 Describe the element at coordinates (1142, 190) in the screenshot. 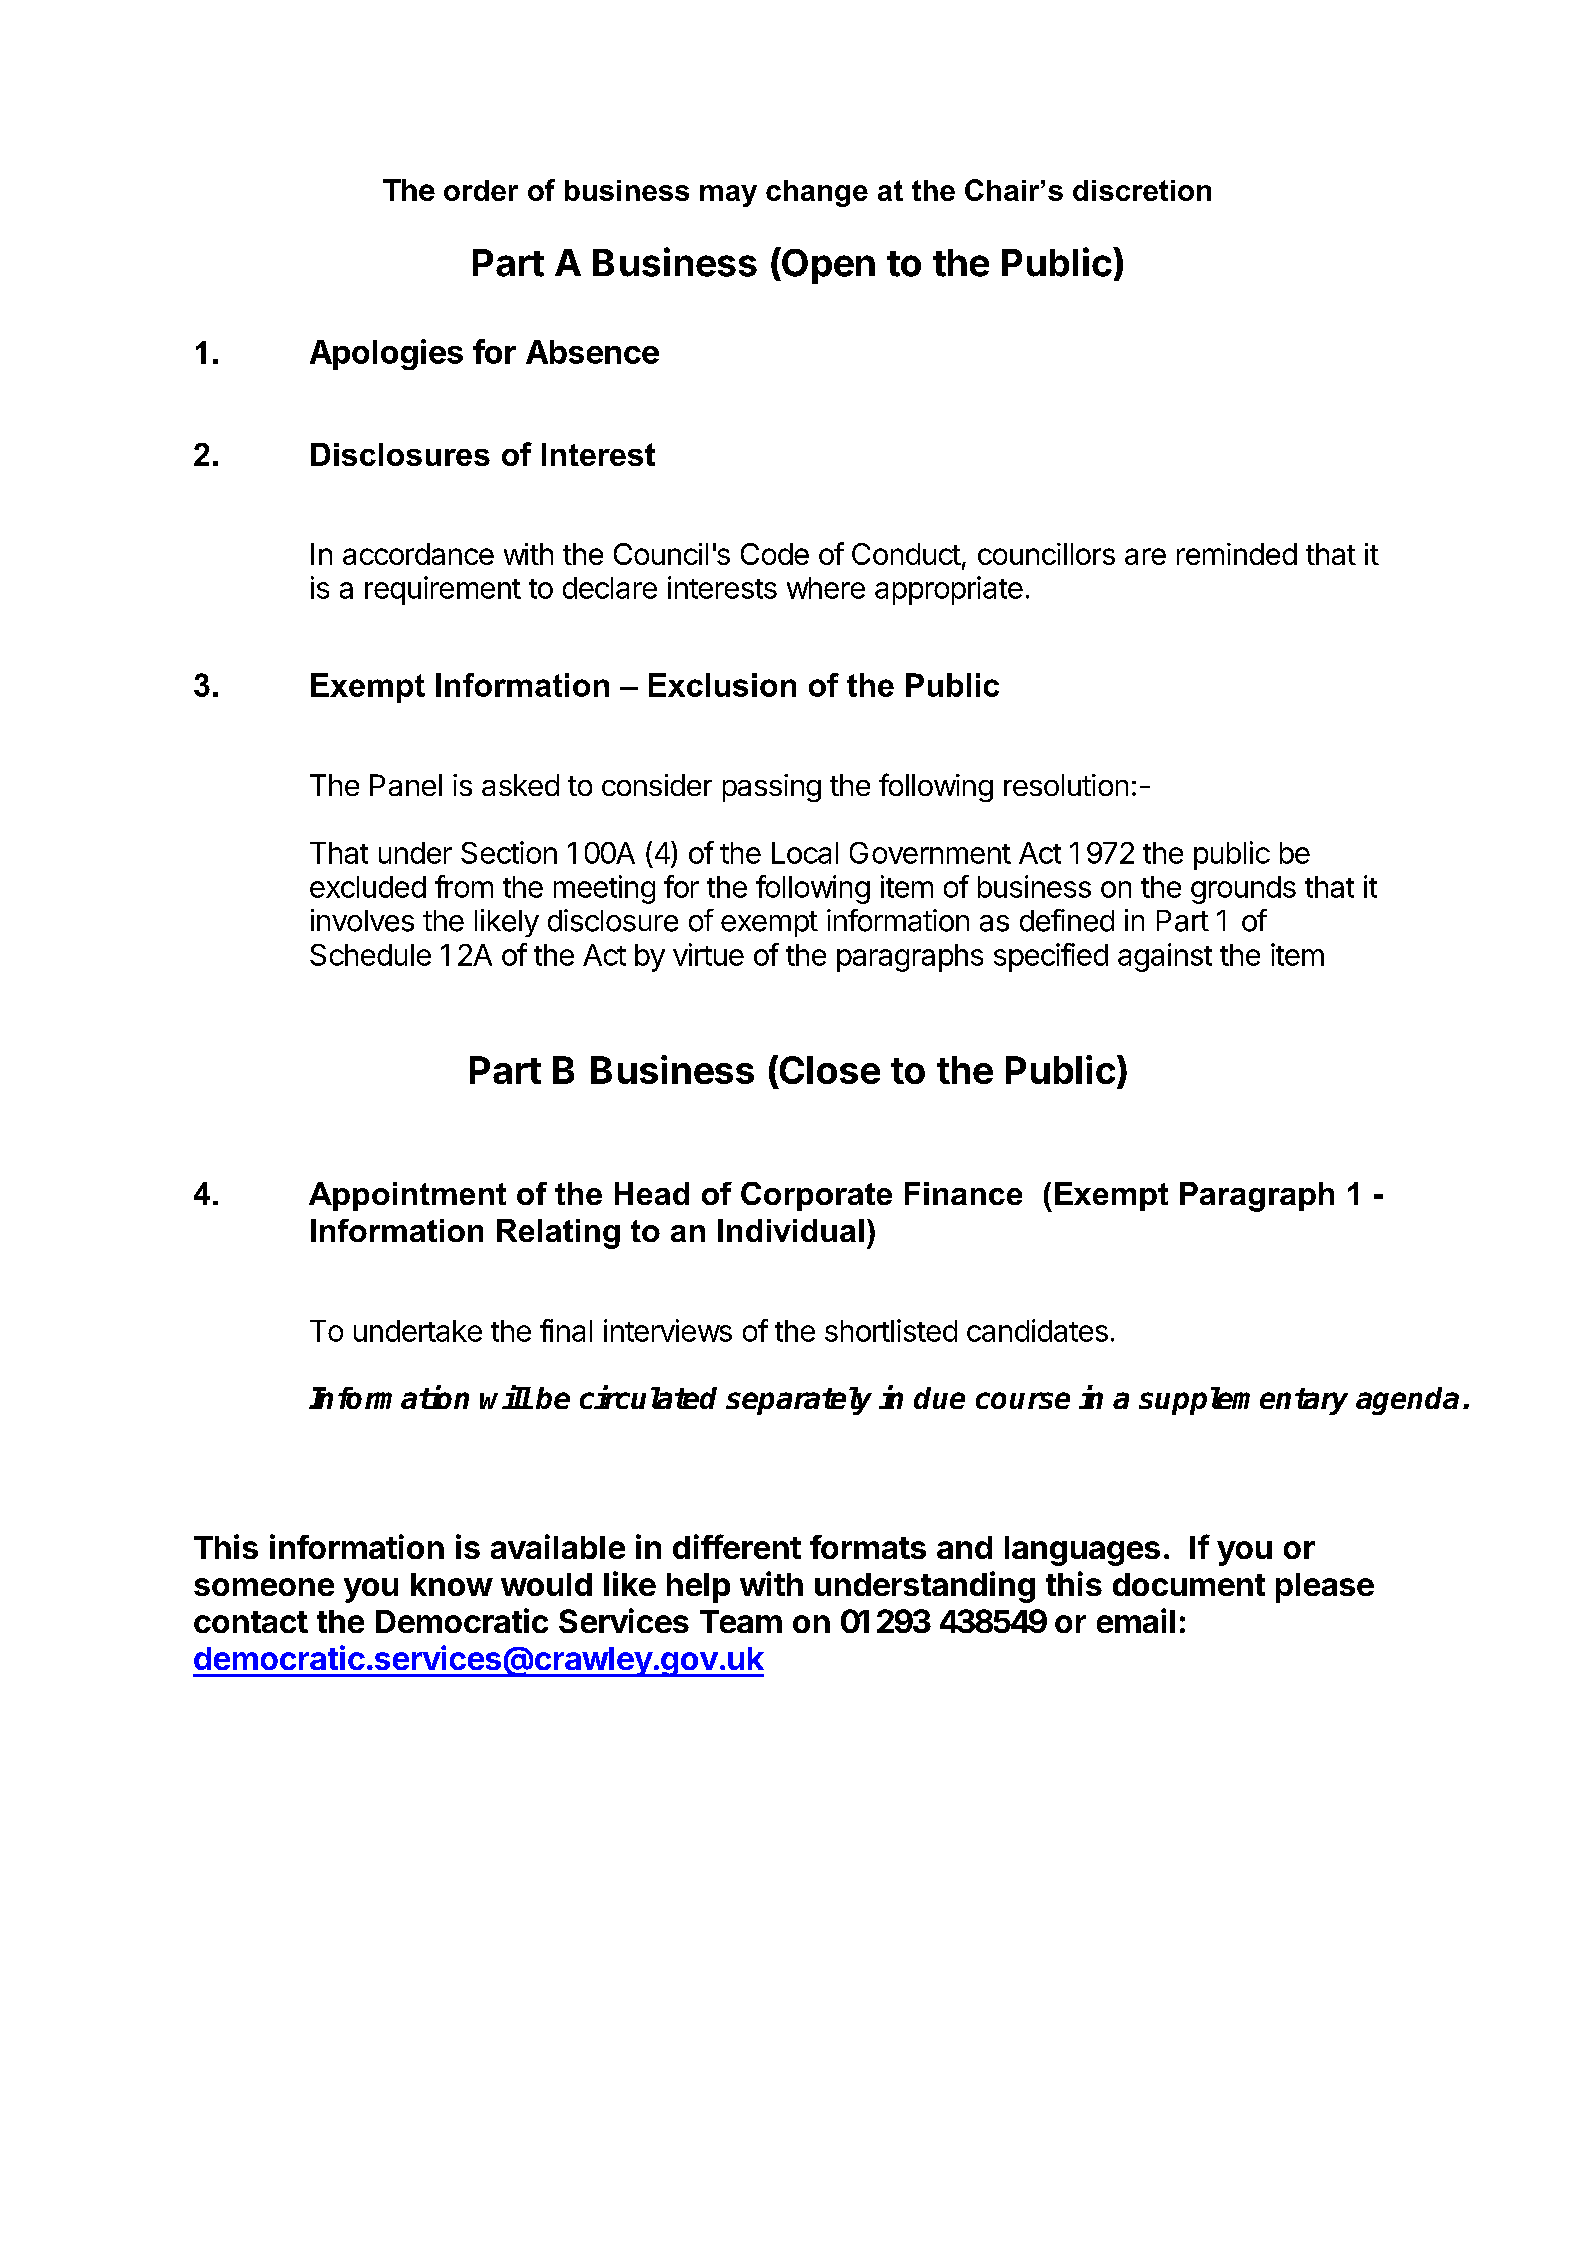

I see `discretion` at that location.
